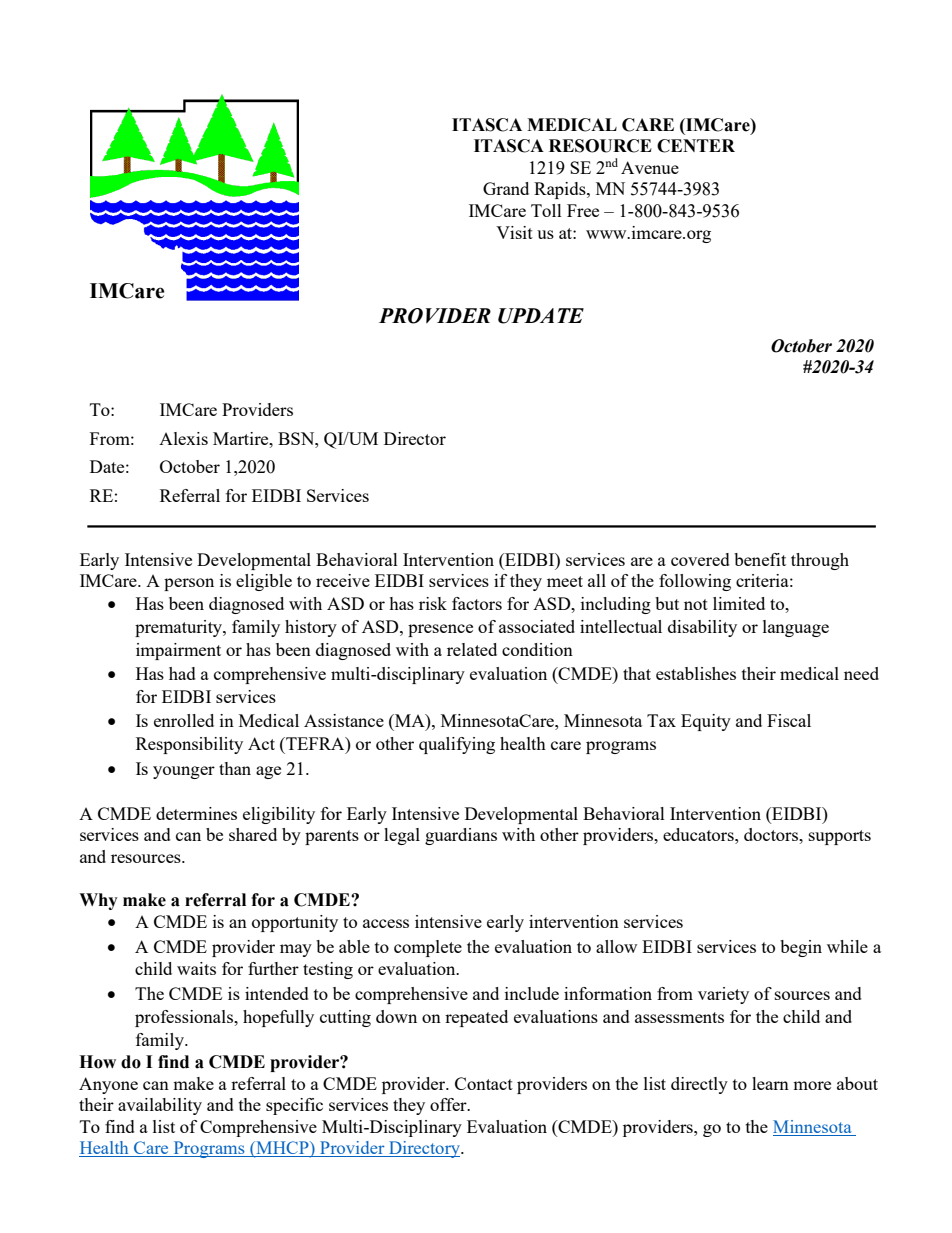 Image resolution: width=952 pixels, height=1233 pixels. What do you see at coordinates (178, 651) in the page?
I see `impairment` at bounding box center [178, 651].
